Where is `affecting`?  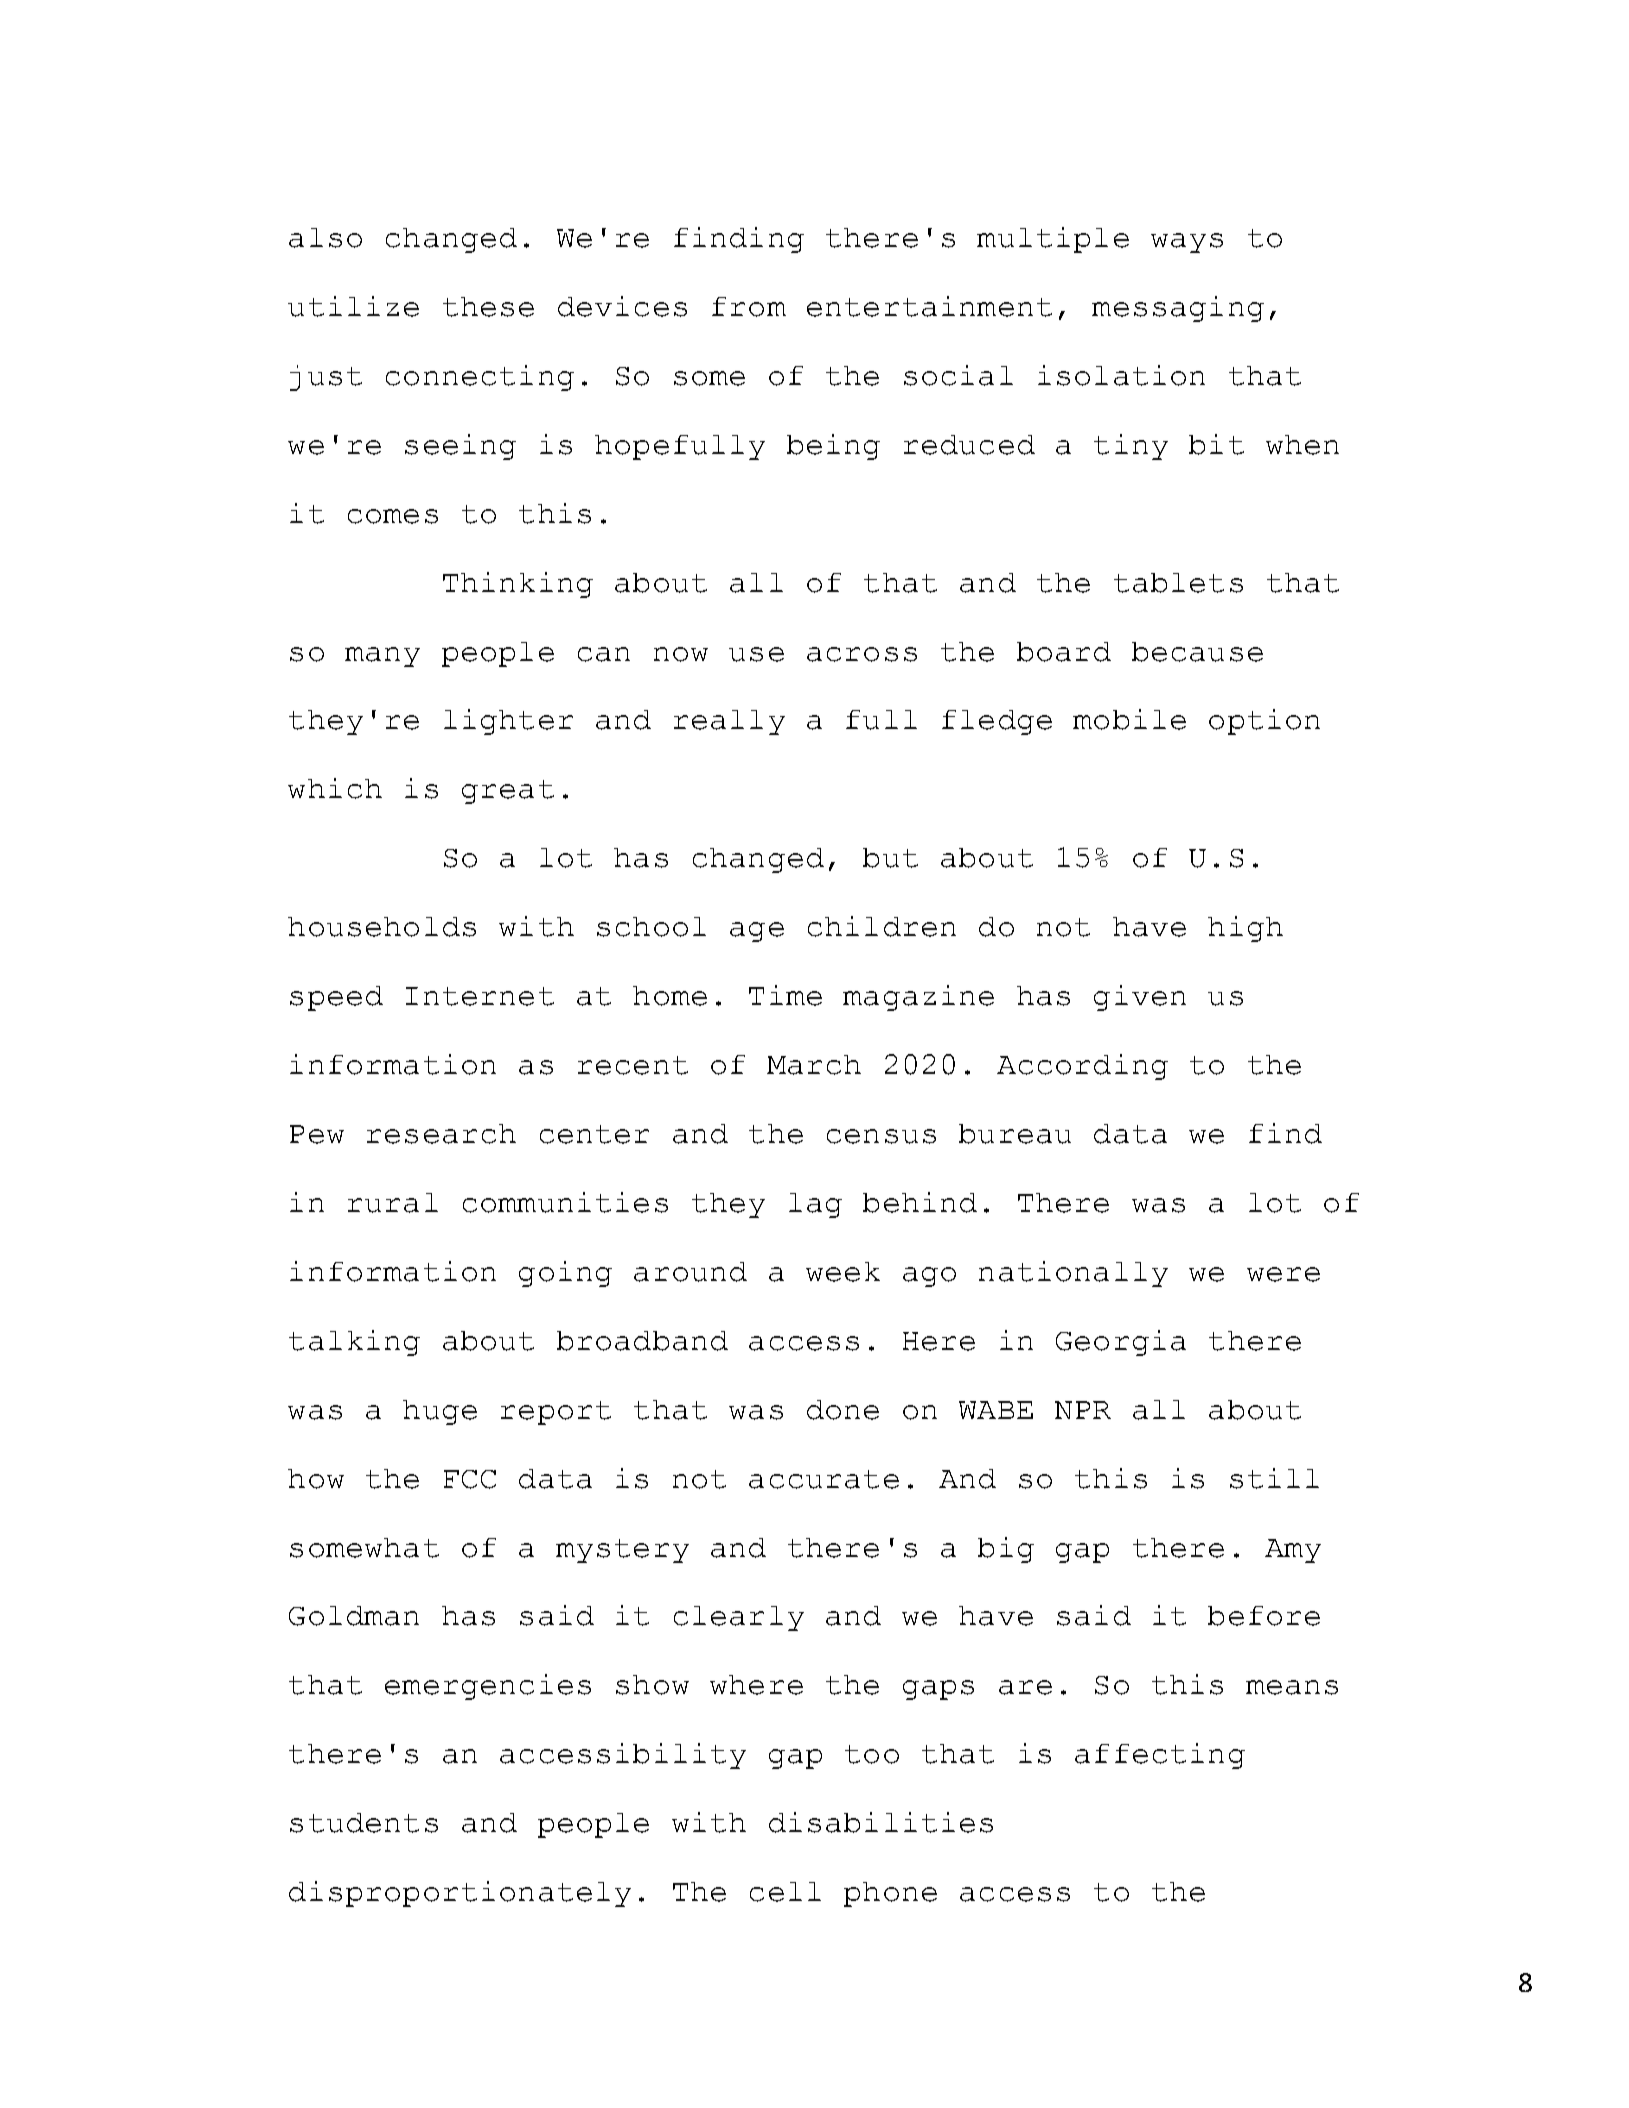
affecting is located at coordinates (1160, 1756).
